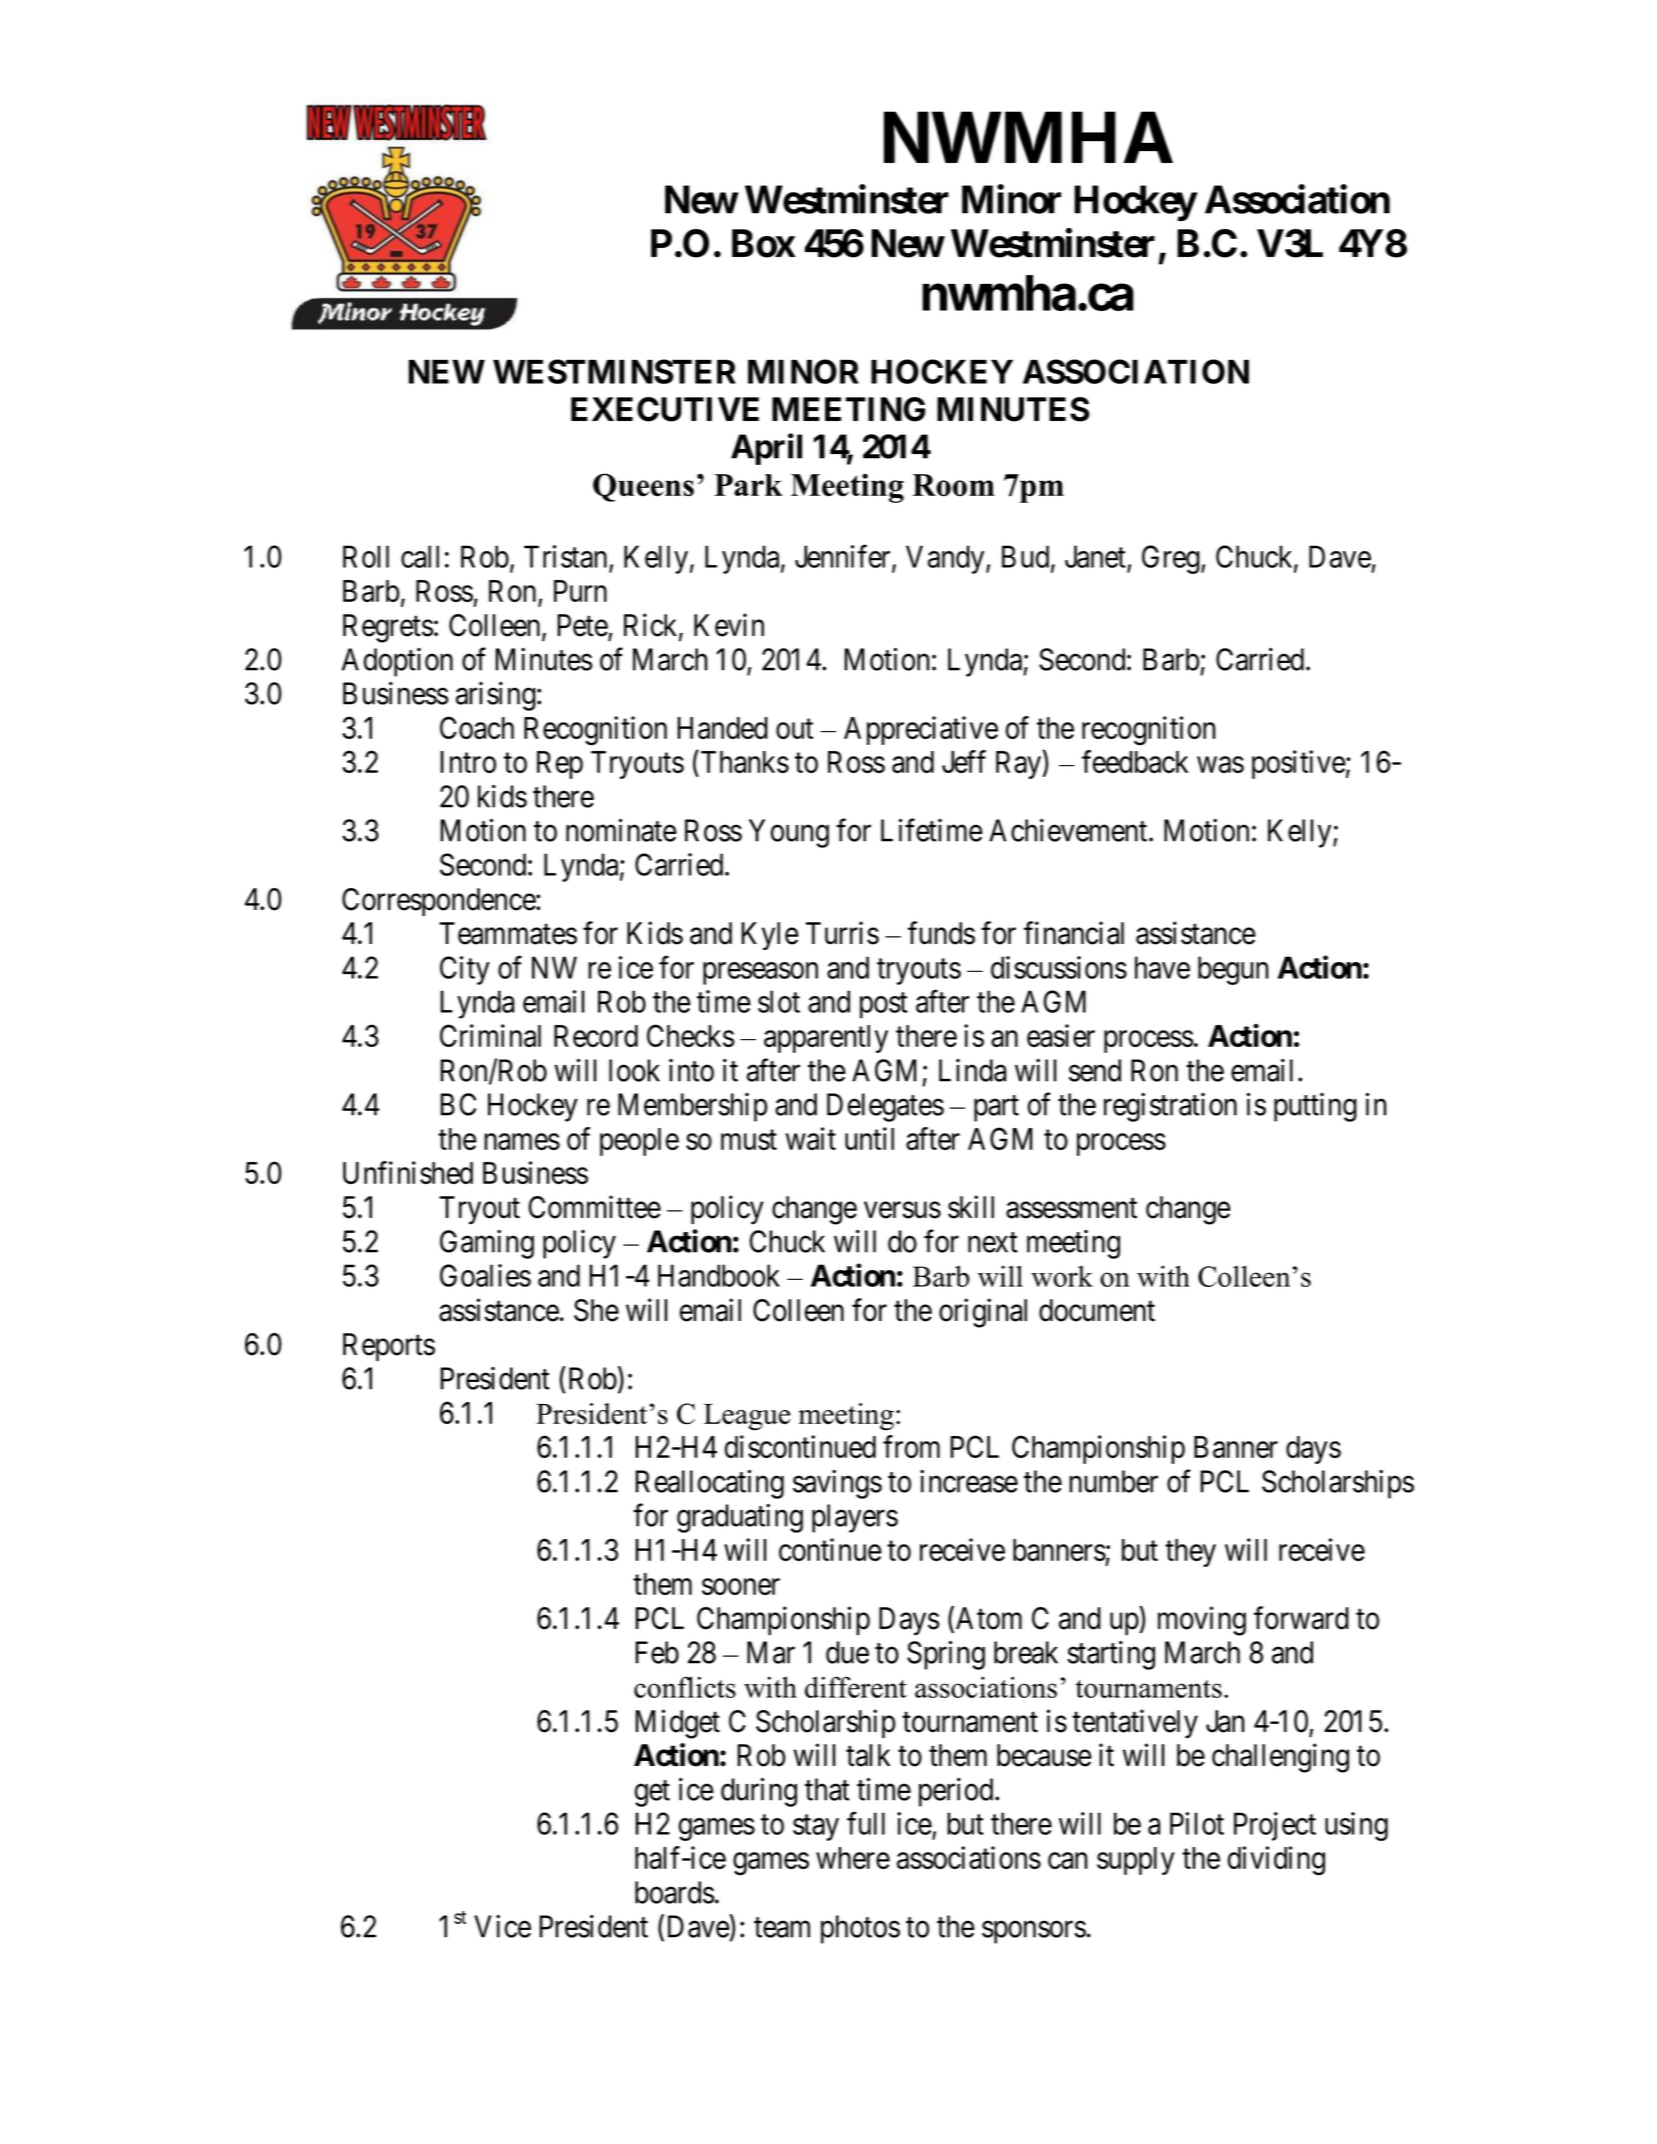  Describe the element at coordinates (1299, 764) in the image. I see `positive` at that location.
